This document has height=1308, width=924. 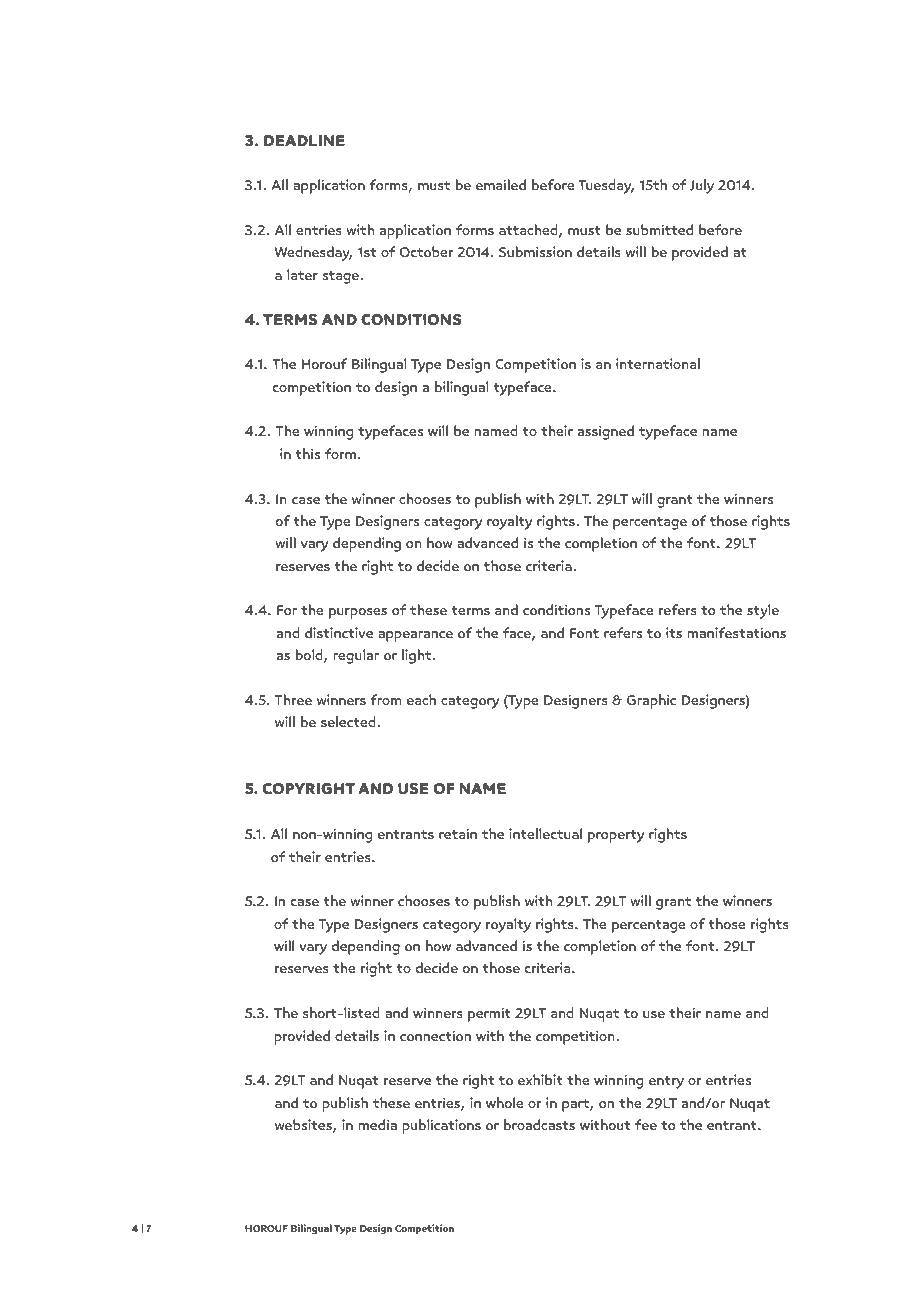 What do you see at coordinates (651, 701) in the document?
I see `Graphic` at bounding box center [651, 701].
